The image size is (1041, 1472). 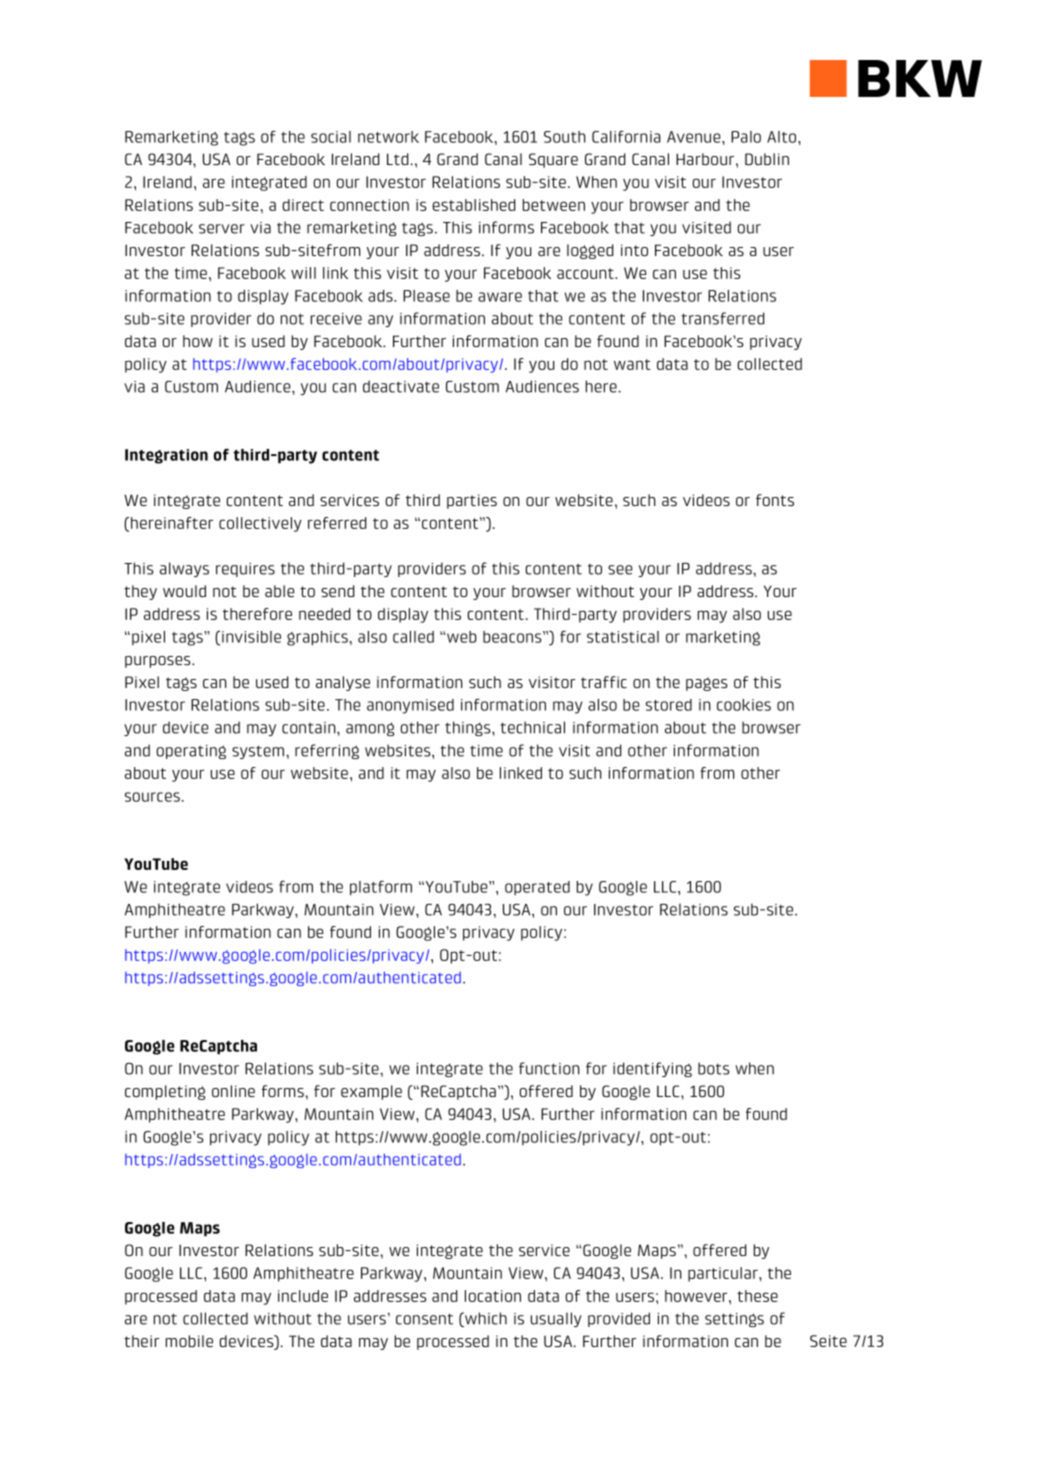 What do you see at coordinates (189, 1341) in the screenshot?
I see `mobile` at bounding box center [189, 1341].
